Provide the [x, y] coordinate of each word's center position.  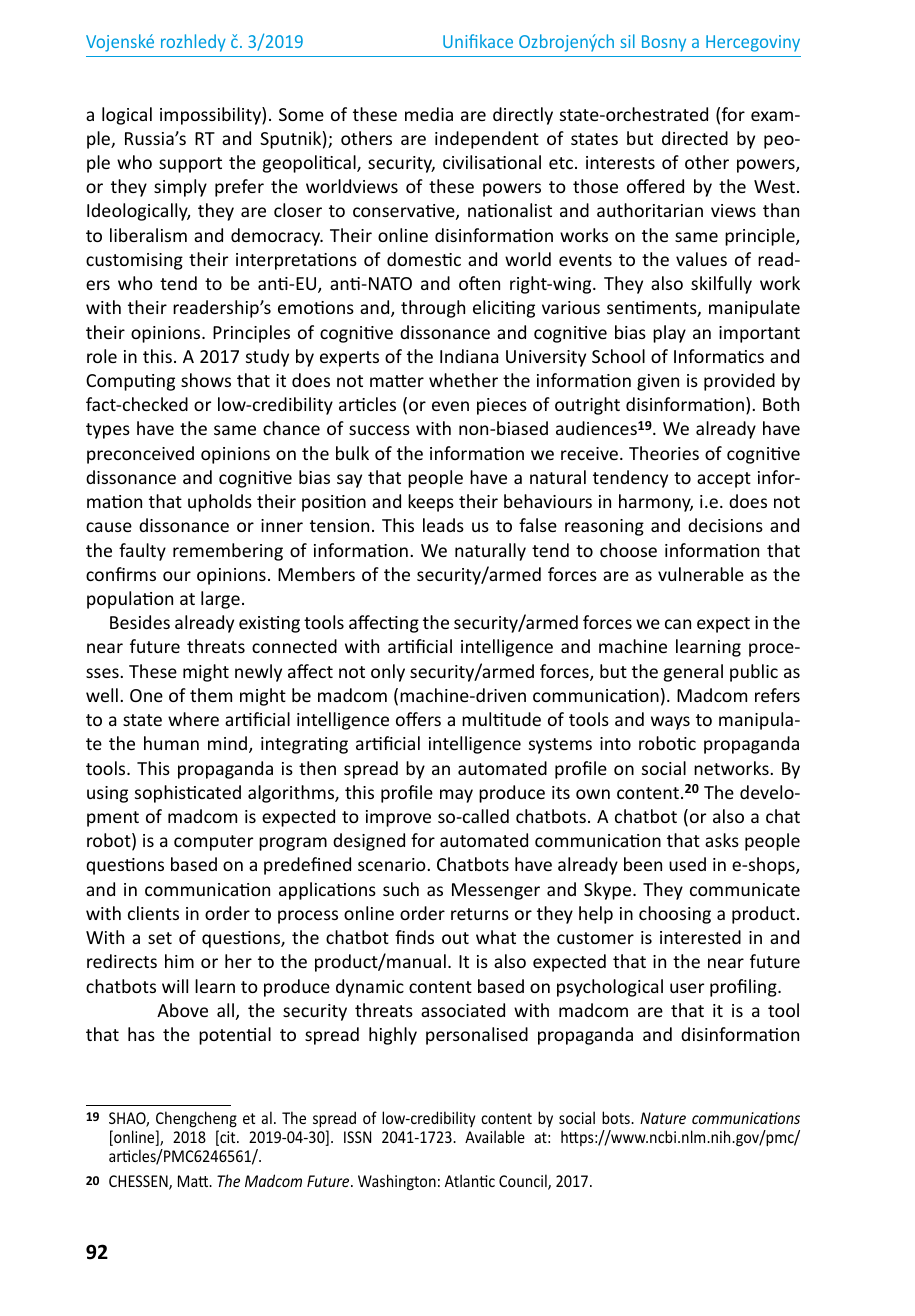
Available [495, 1136]
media [429, 114]
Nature [663, 1118]
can [678, 624]
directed [695, 138]
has [141, 1034]
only [388, 673]
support [190, 165]
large [220, 600]
